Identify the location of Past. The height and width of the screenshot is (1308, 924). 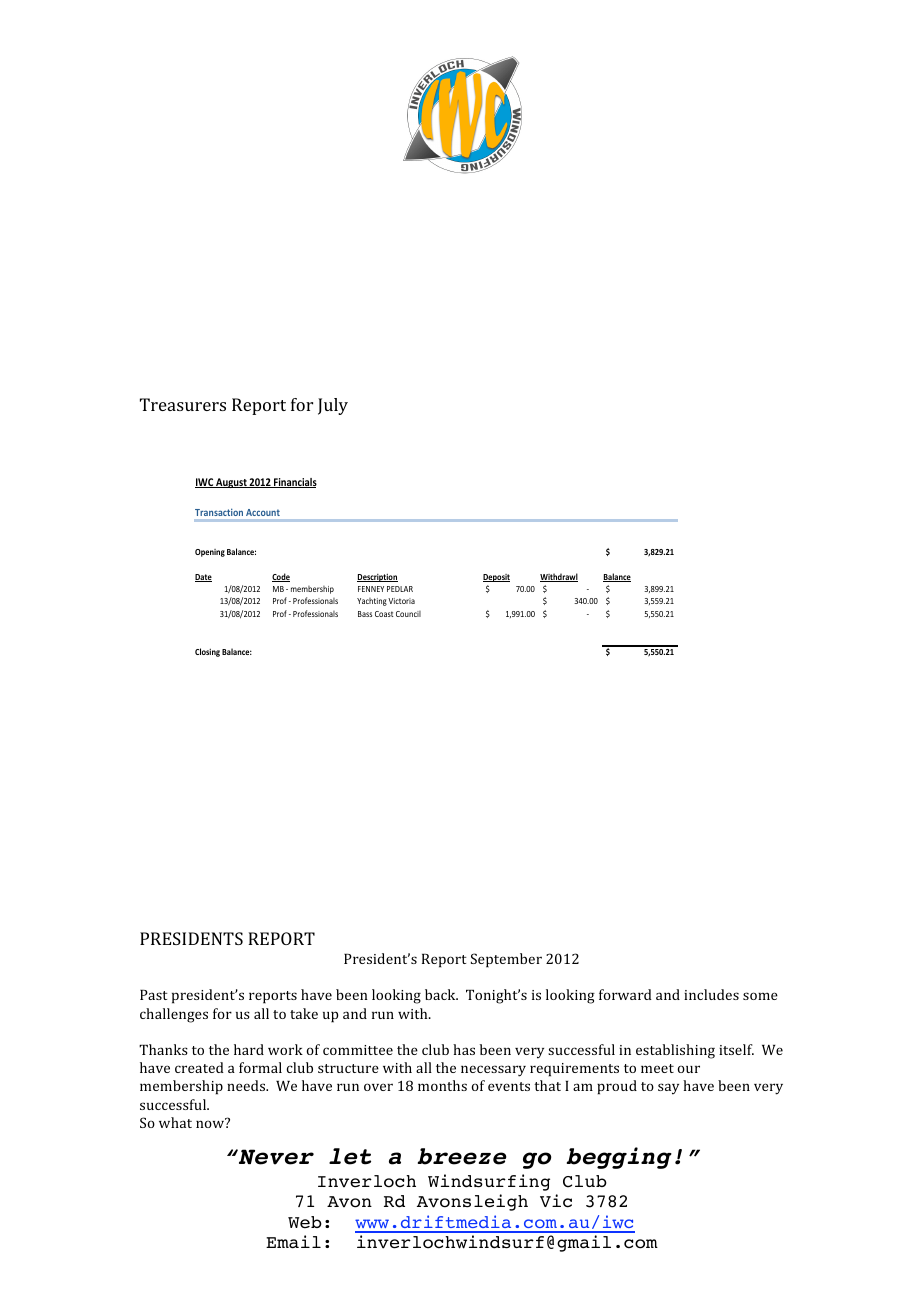
(154, 995).
